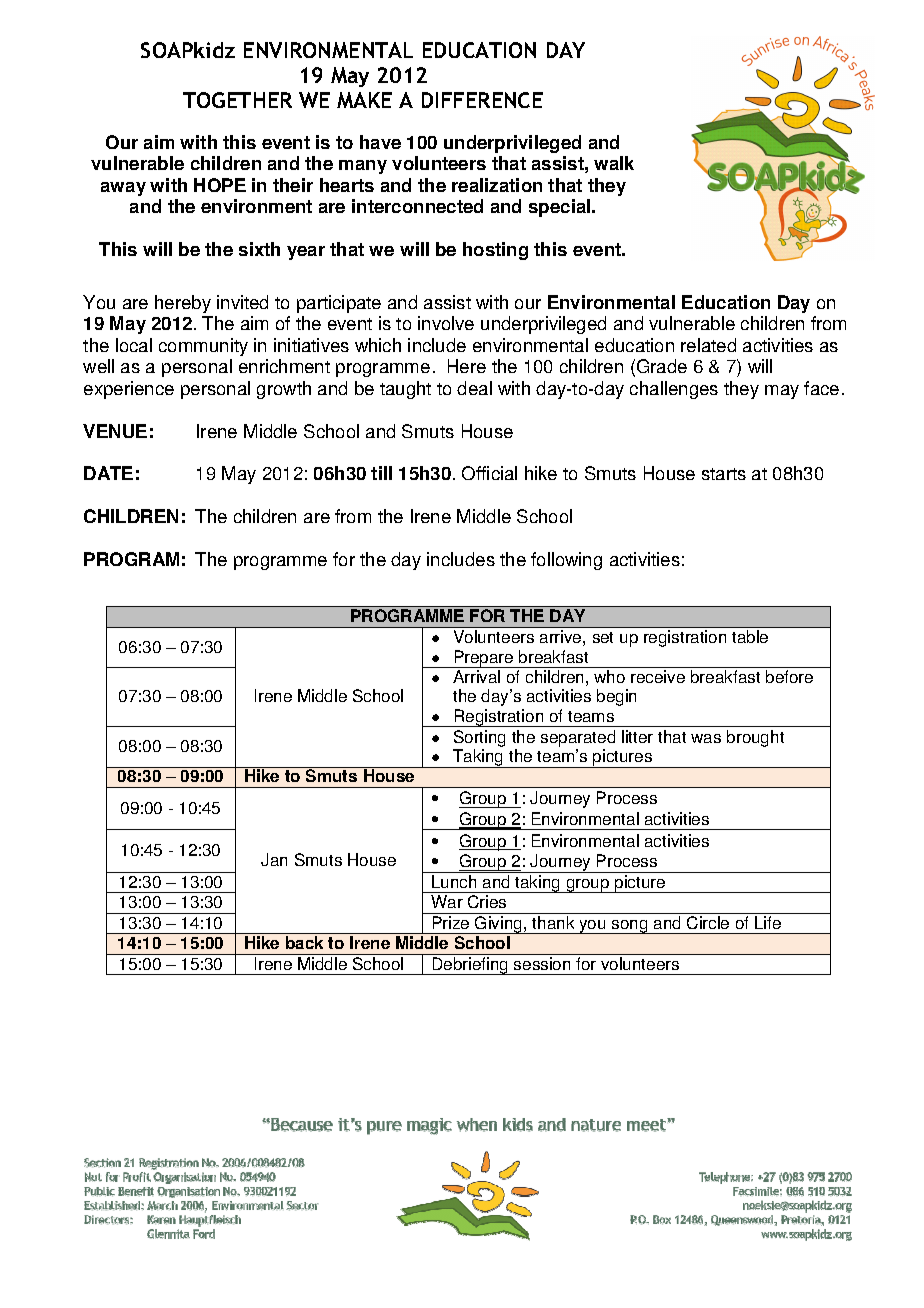 The width and height of the screenshot is (924, 1308). What do you see at coordinates (755, 738) in the screenshot?
I see `brought` at bounding box center [755, 738].
